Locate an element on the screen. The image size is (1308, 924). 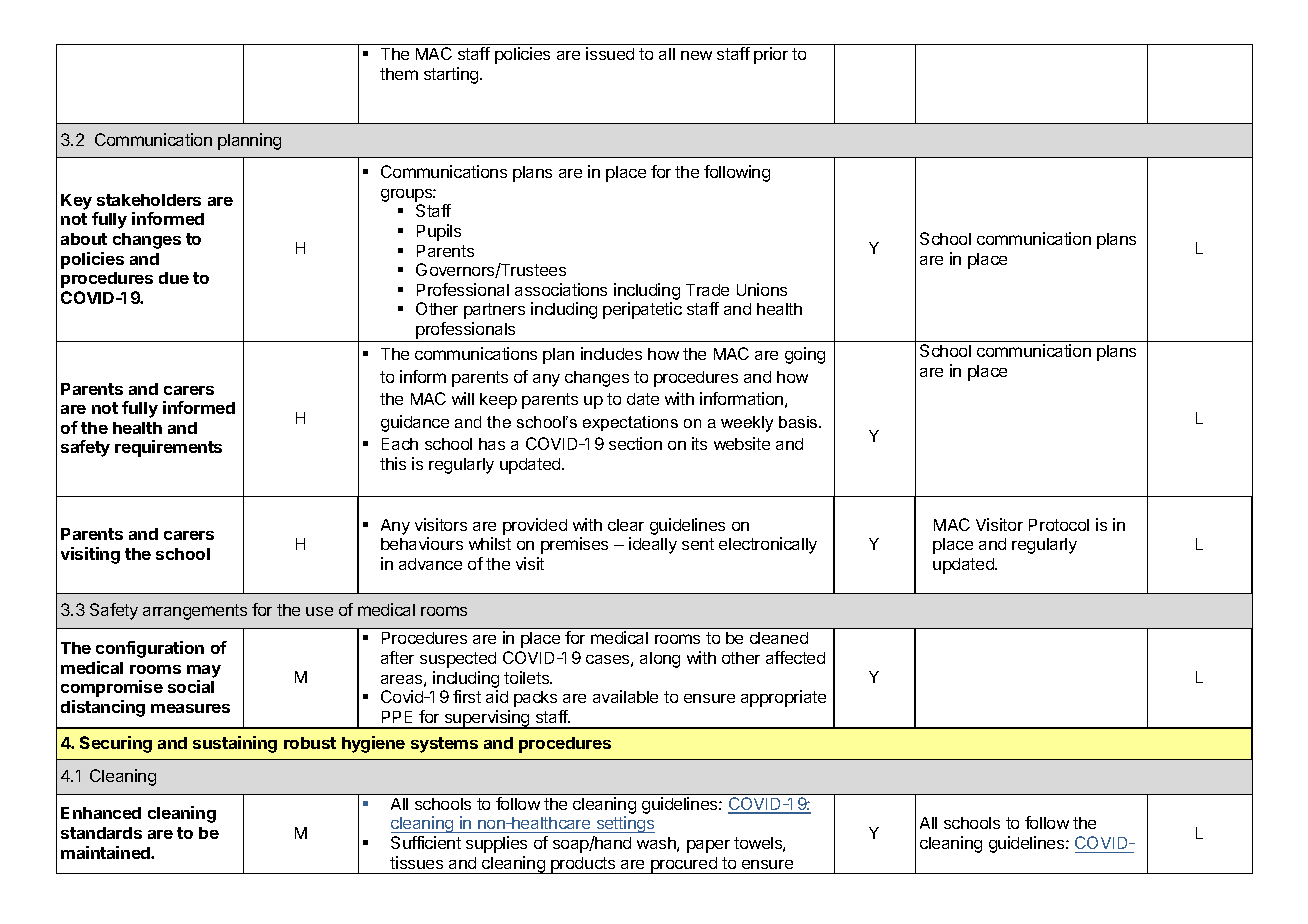
premises is located at coordinates (574, 545).
